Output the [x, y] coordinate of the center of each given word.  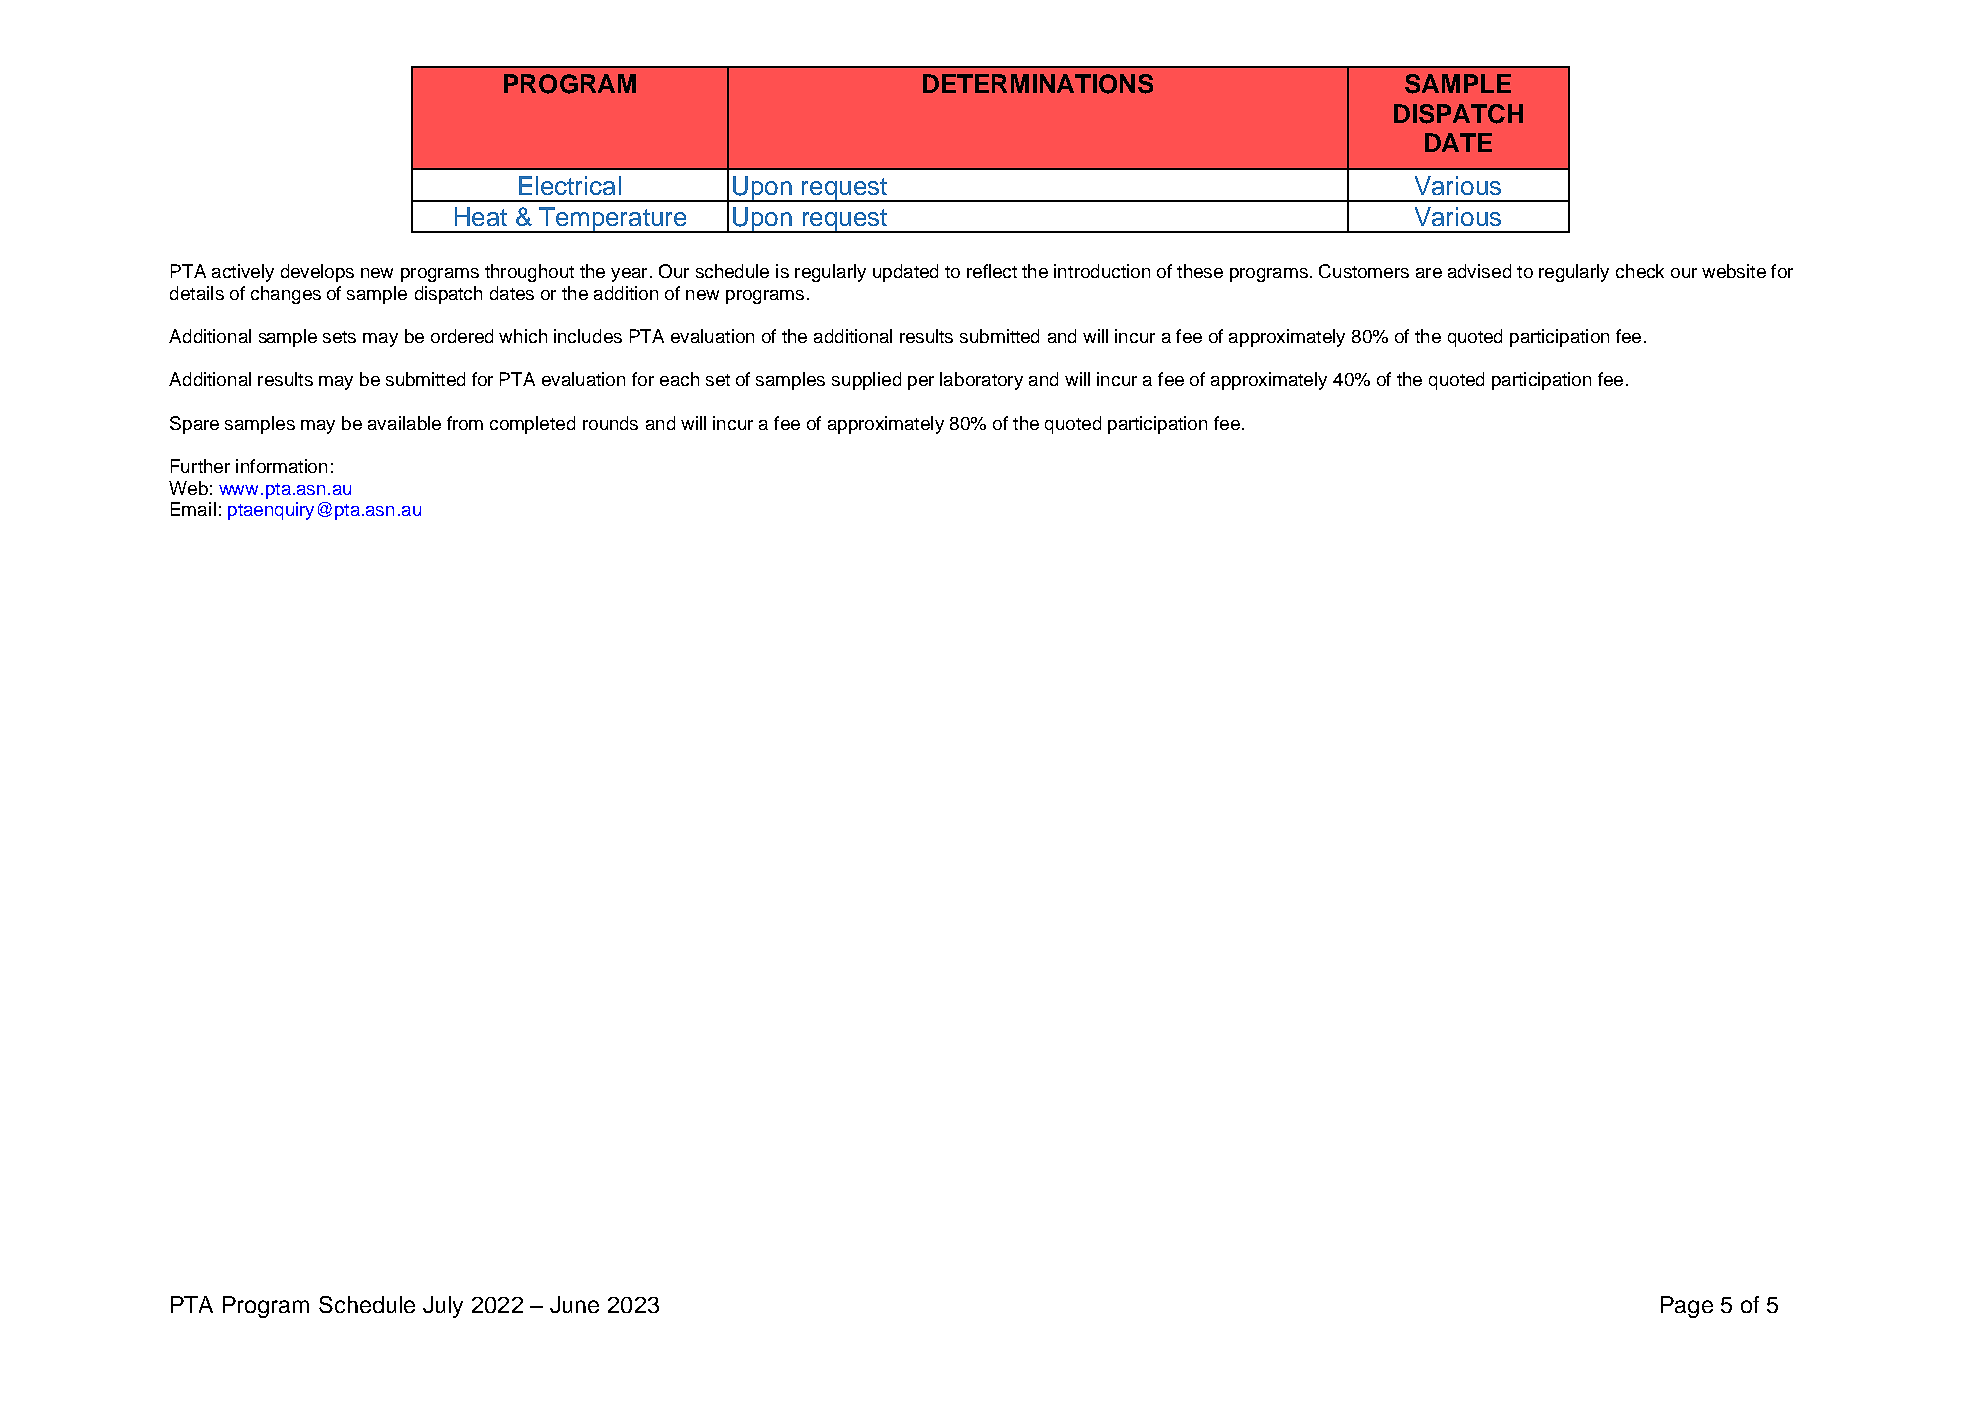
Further [200, 466]
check [1640, 271]
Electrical [570, 185]
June [574, 1304]
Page [1687, 1307]
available [404, 423]
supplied [866, 381]
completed [532, 425]
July [443, 1307]
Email [193, 509]
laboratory [981, 381]
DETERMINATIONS [1038, 84]
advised [1479, 271]
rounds [610, 423]
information [281, 466]
